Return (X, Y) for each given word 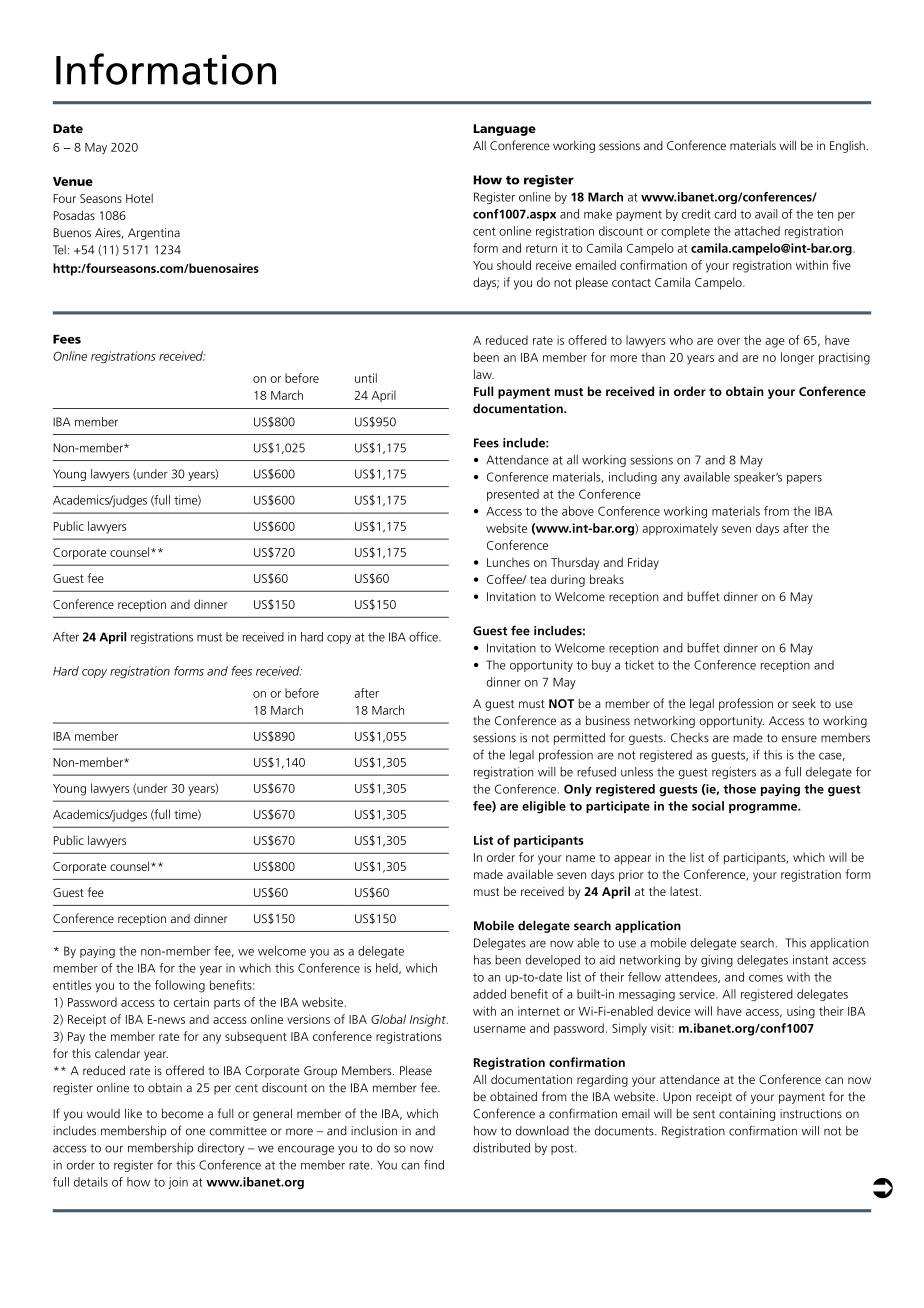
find (434, 1165)
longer (797, 358)
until (366, 378)
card (725, 214)
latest (685, 891)
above (578, 511)
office (424, 637)
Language (504, 130)
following (180, 986)
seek (804, 703)
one (195, 1132)
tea (538, 580)
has (482, 960)
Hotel (139, 198)
